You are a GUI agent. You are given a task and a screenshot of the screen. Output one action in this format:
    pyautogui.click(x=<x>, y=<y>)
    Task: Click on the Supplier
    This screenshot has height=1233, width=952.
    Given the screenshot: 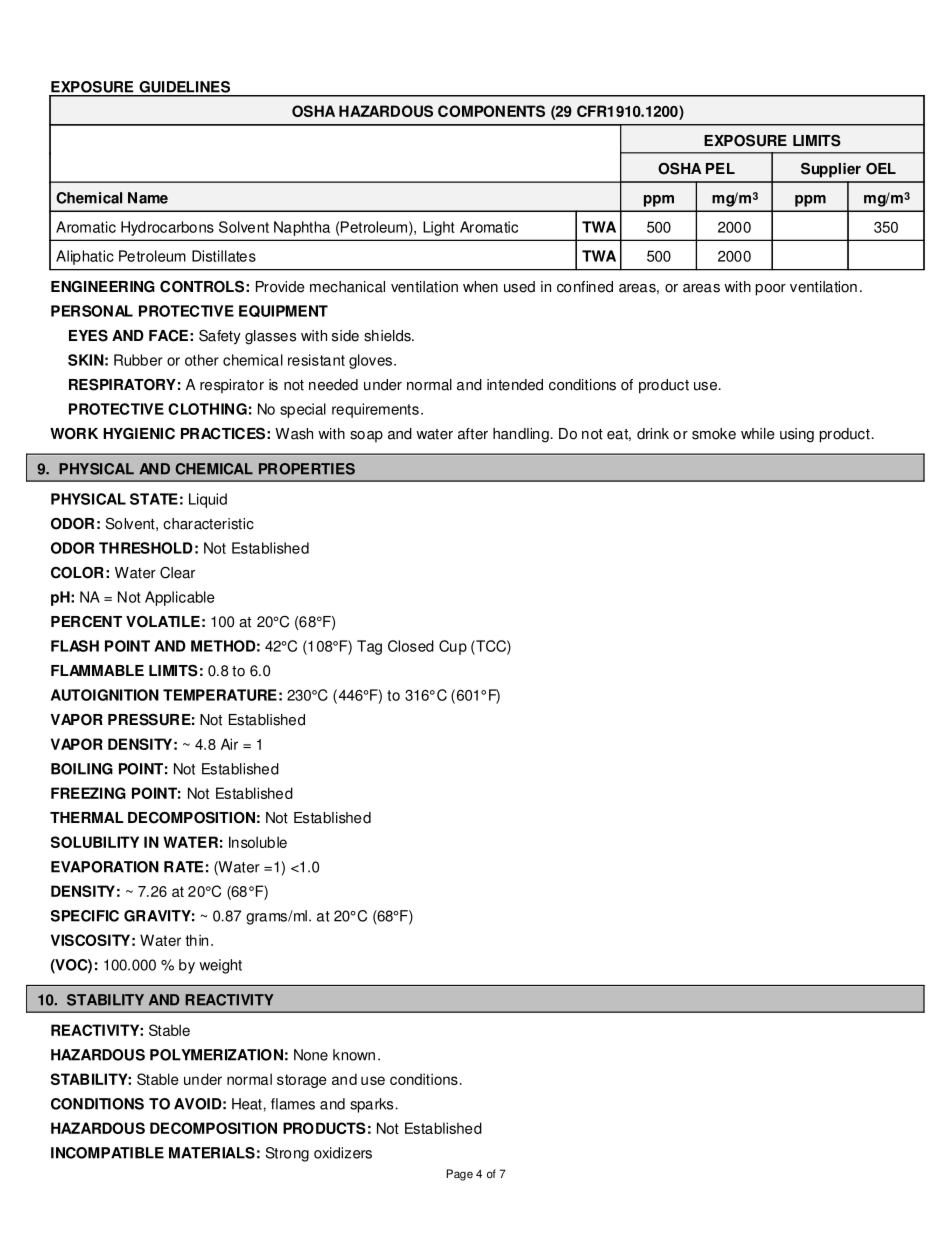 What is the action you would take?
    pyautogui.click(x=831, y=170)
